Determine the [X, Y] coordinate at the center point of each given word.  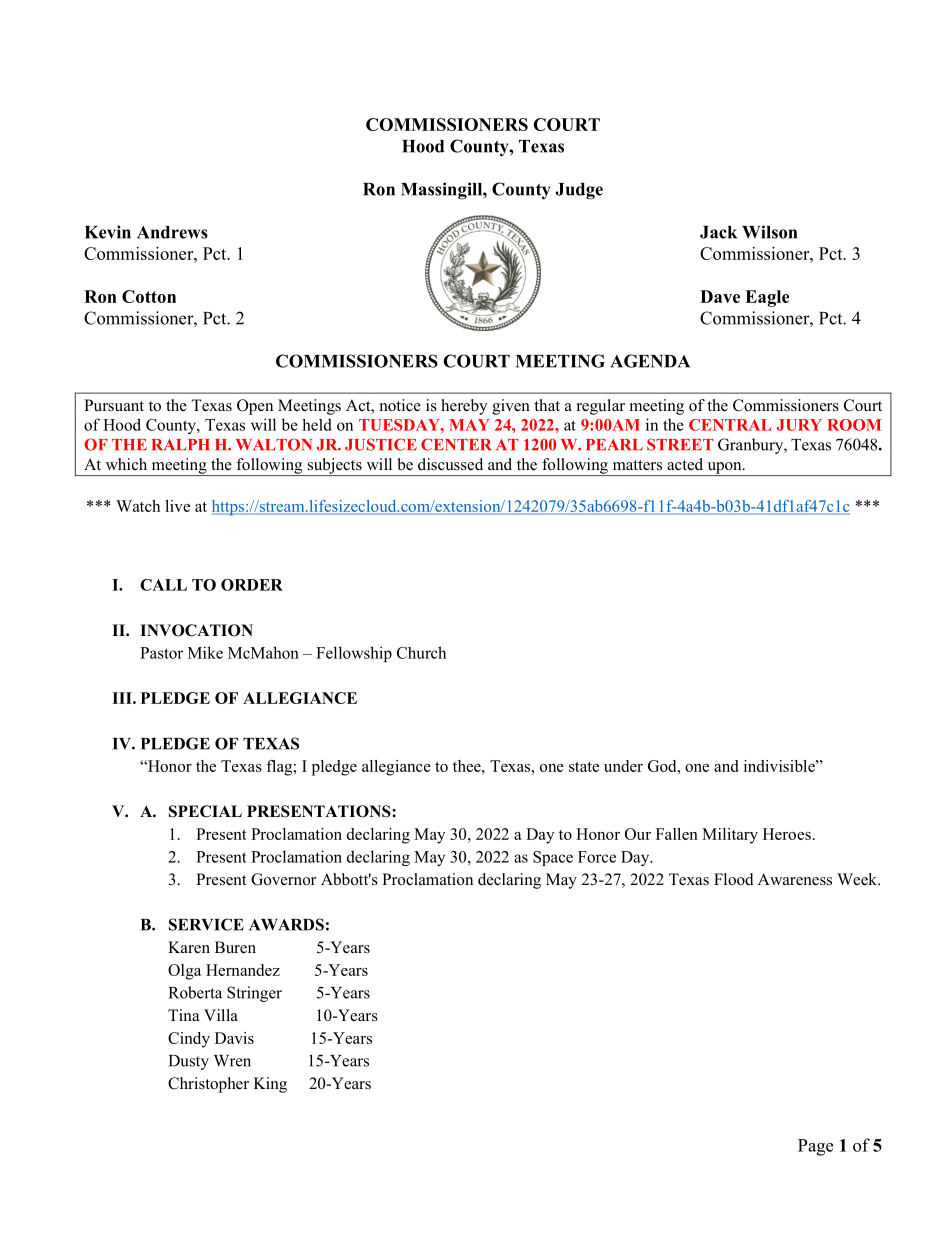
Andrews [172, 232]
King [270, 1085]
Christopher [208, 1085]
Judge [579, 191]
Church [421, 652]
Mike [205, 652]
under [623, 766]
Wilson [769, 232]
